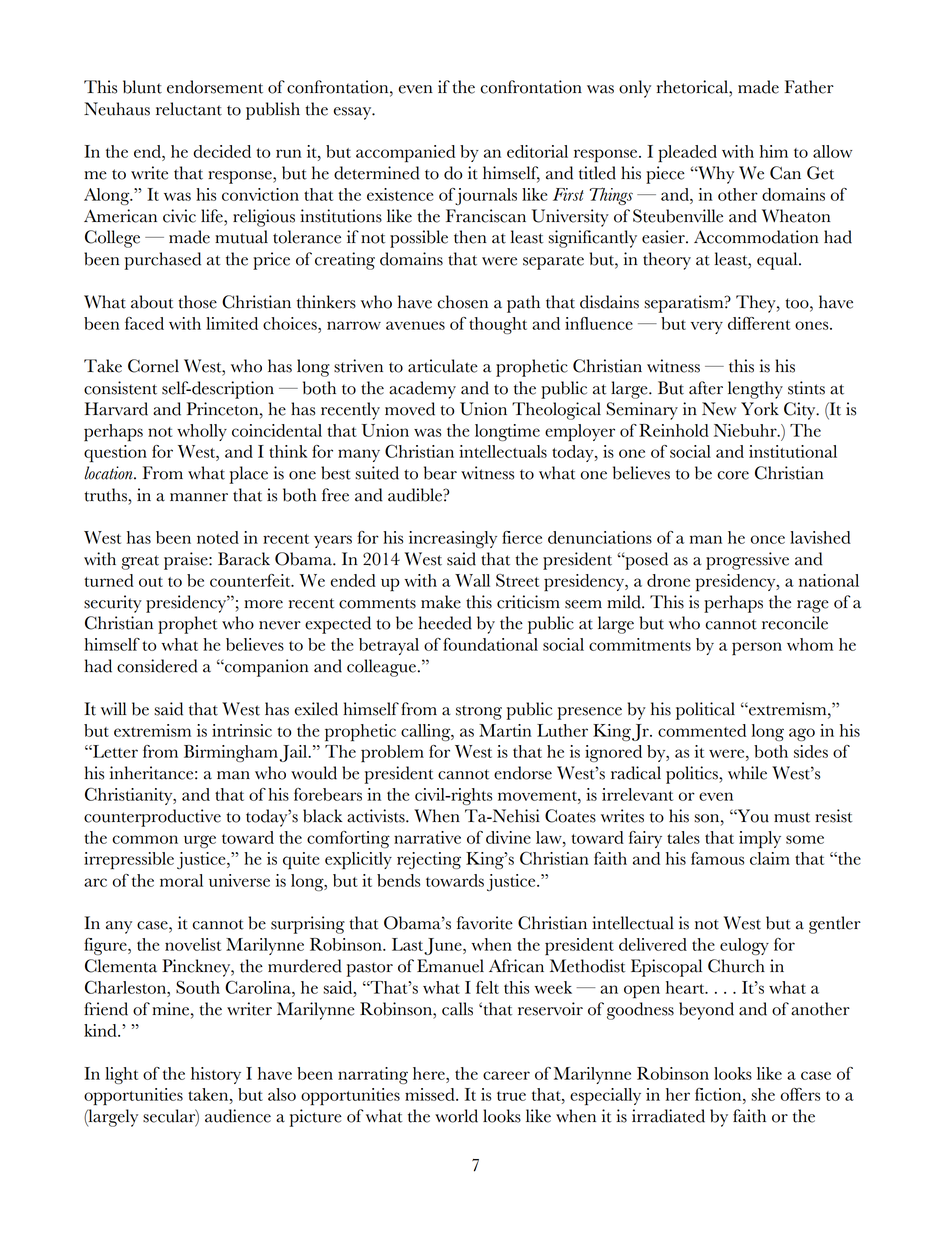 Image resolution: width=952 pixels, height=1233 pixels. Describe the element at coordinates (441, 602) in the screenshot. I see `make` at that location.
